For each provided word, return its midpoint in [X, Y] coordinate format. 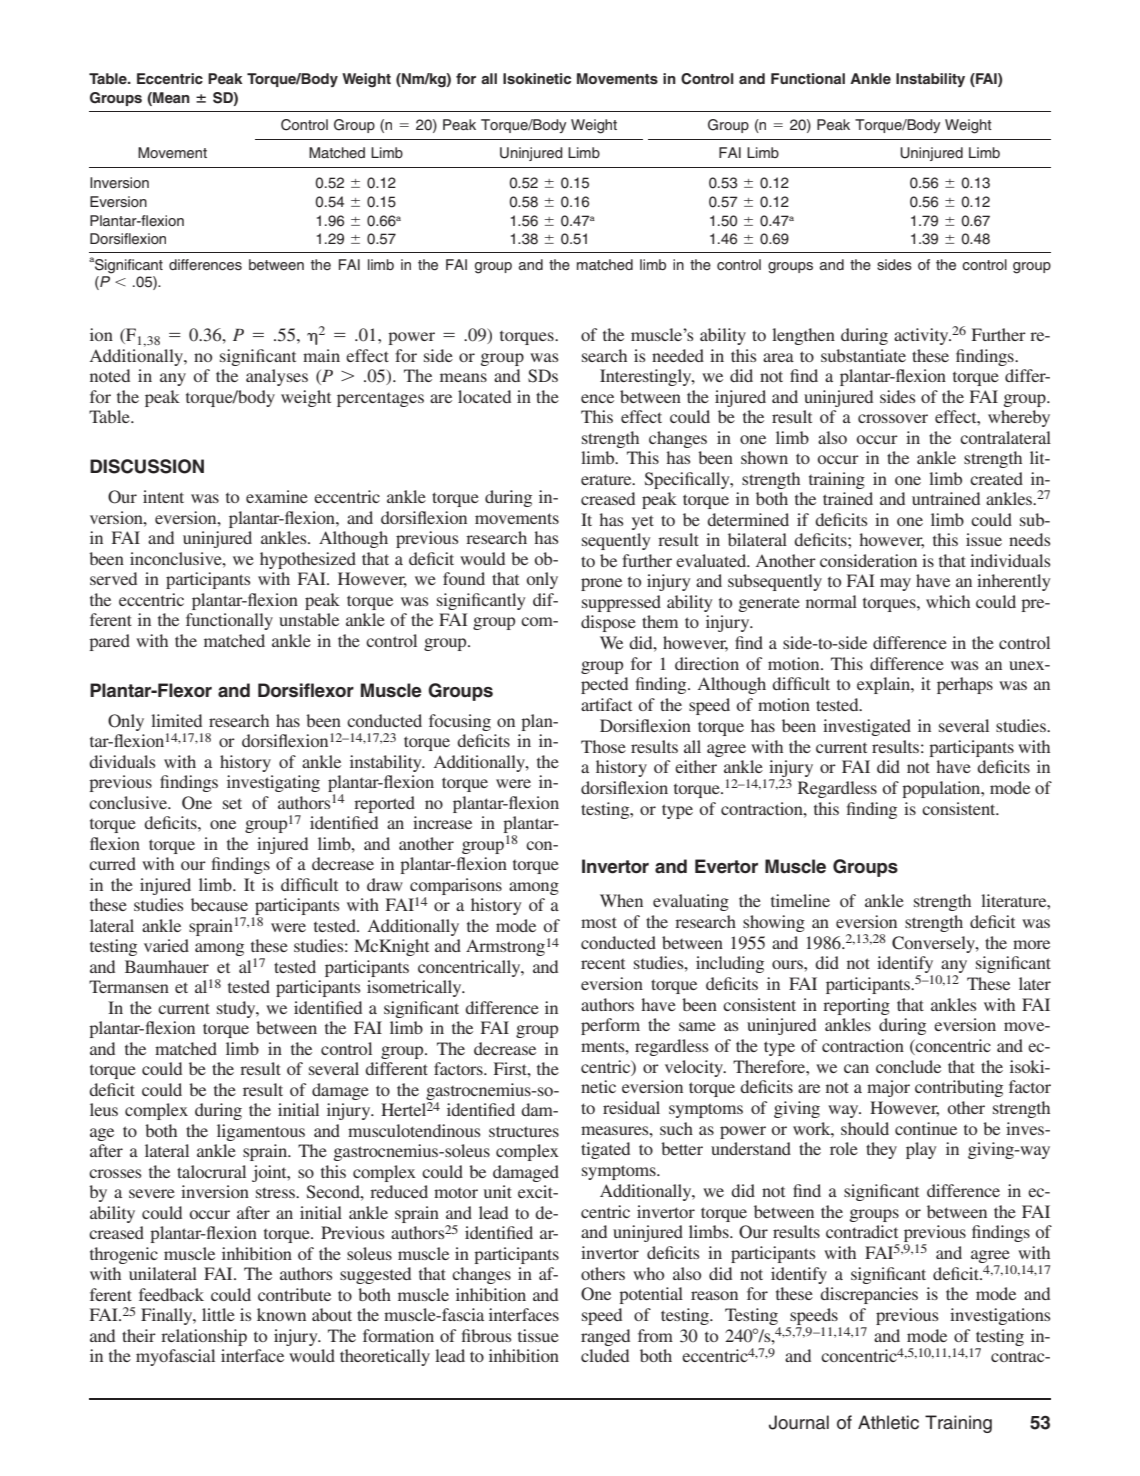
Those [603, 746]
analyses [277, 377]
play [921, 1150]
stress [276, 1192]
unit [498, 1191]
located [484, 396]
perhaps [965, 685]
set [232, 803]
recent [603, 964]
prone [601, 584]
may [895, 584]
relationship [204, 1337]
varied [166, 945]
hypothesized [308, 560]
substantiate [863, 355]
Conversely [934, 944]
